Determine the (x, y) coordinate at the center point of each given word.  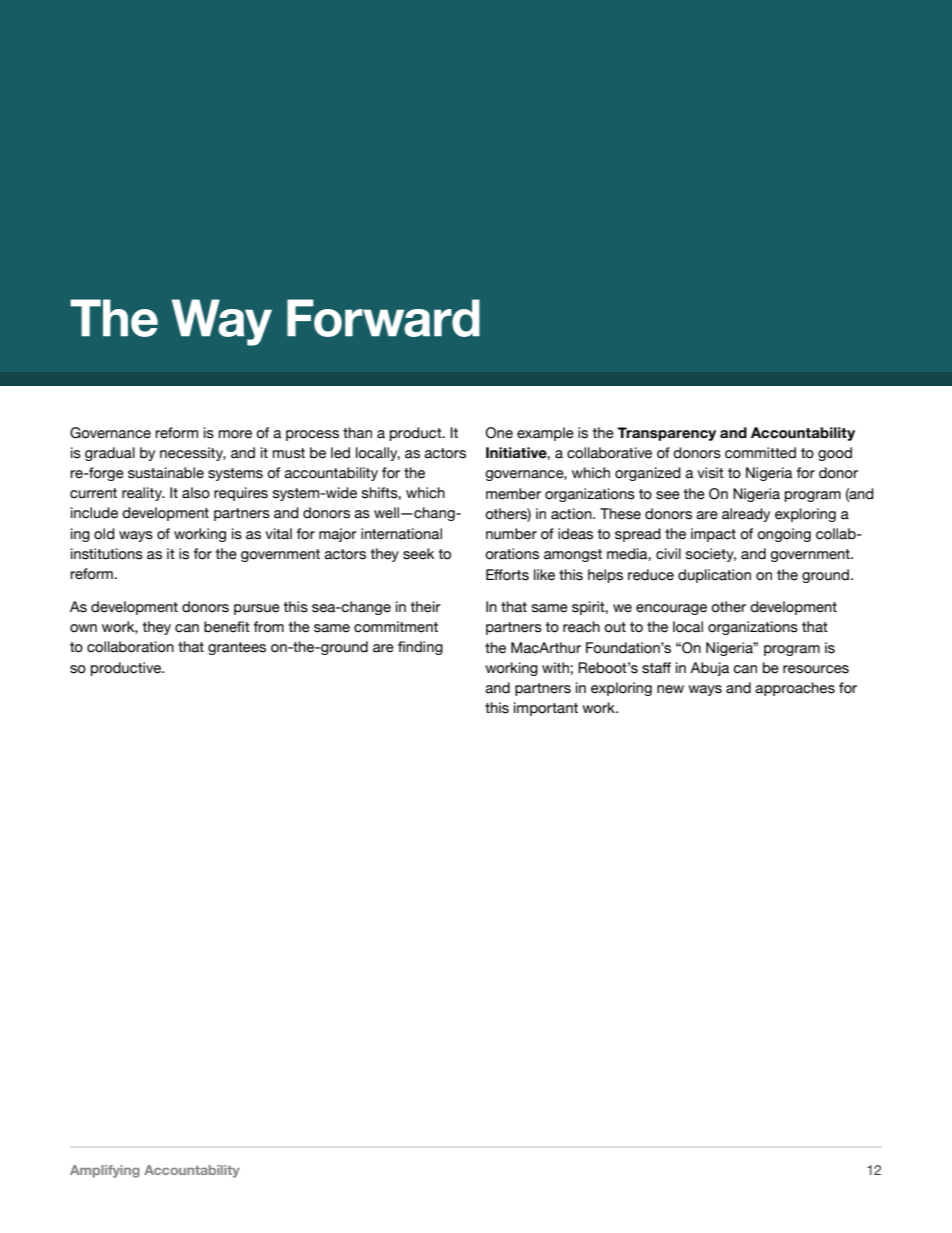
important (546, 709)
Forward (383, 318)
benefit (227, 627)
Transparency (666, 434)
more (235, 434)
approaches (795, 689)
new (670, 689)
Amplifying (105, 1171)
